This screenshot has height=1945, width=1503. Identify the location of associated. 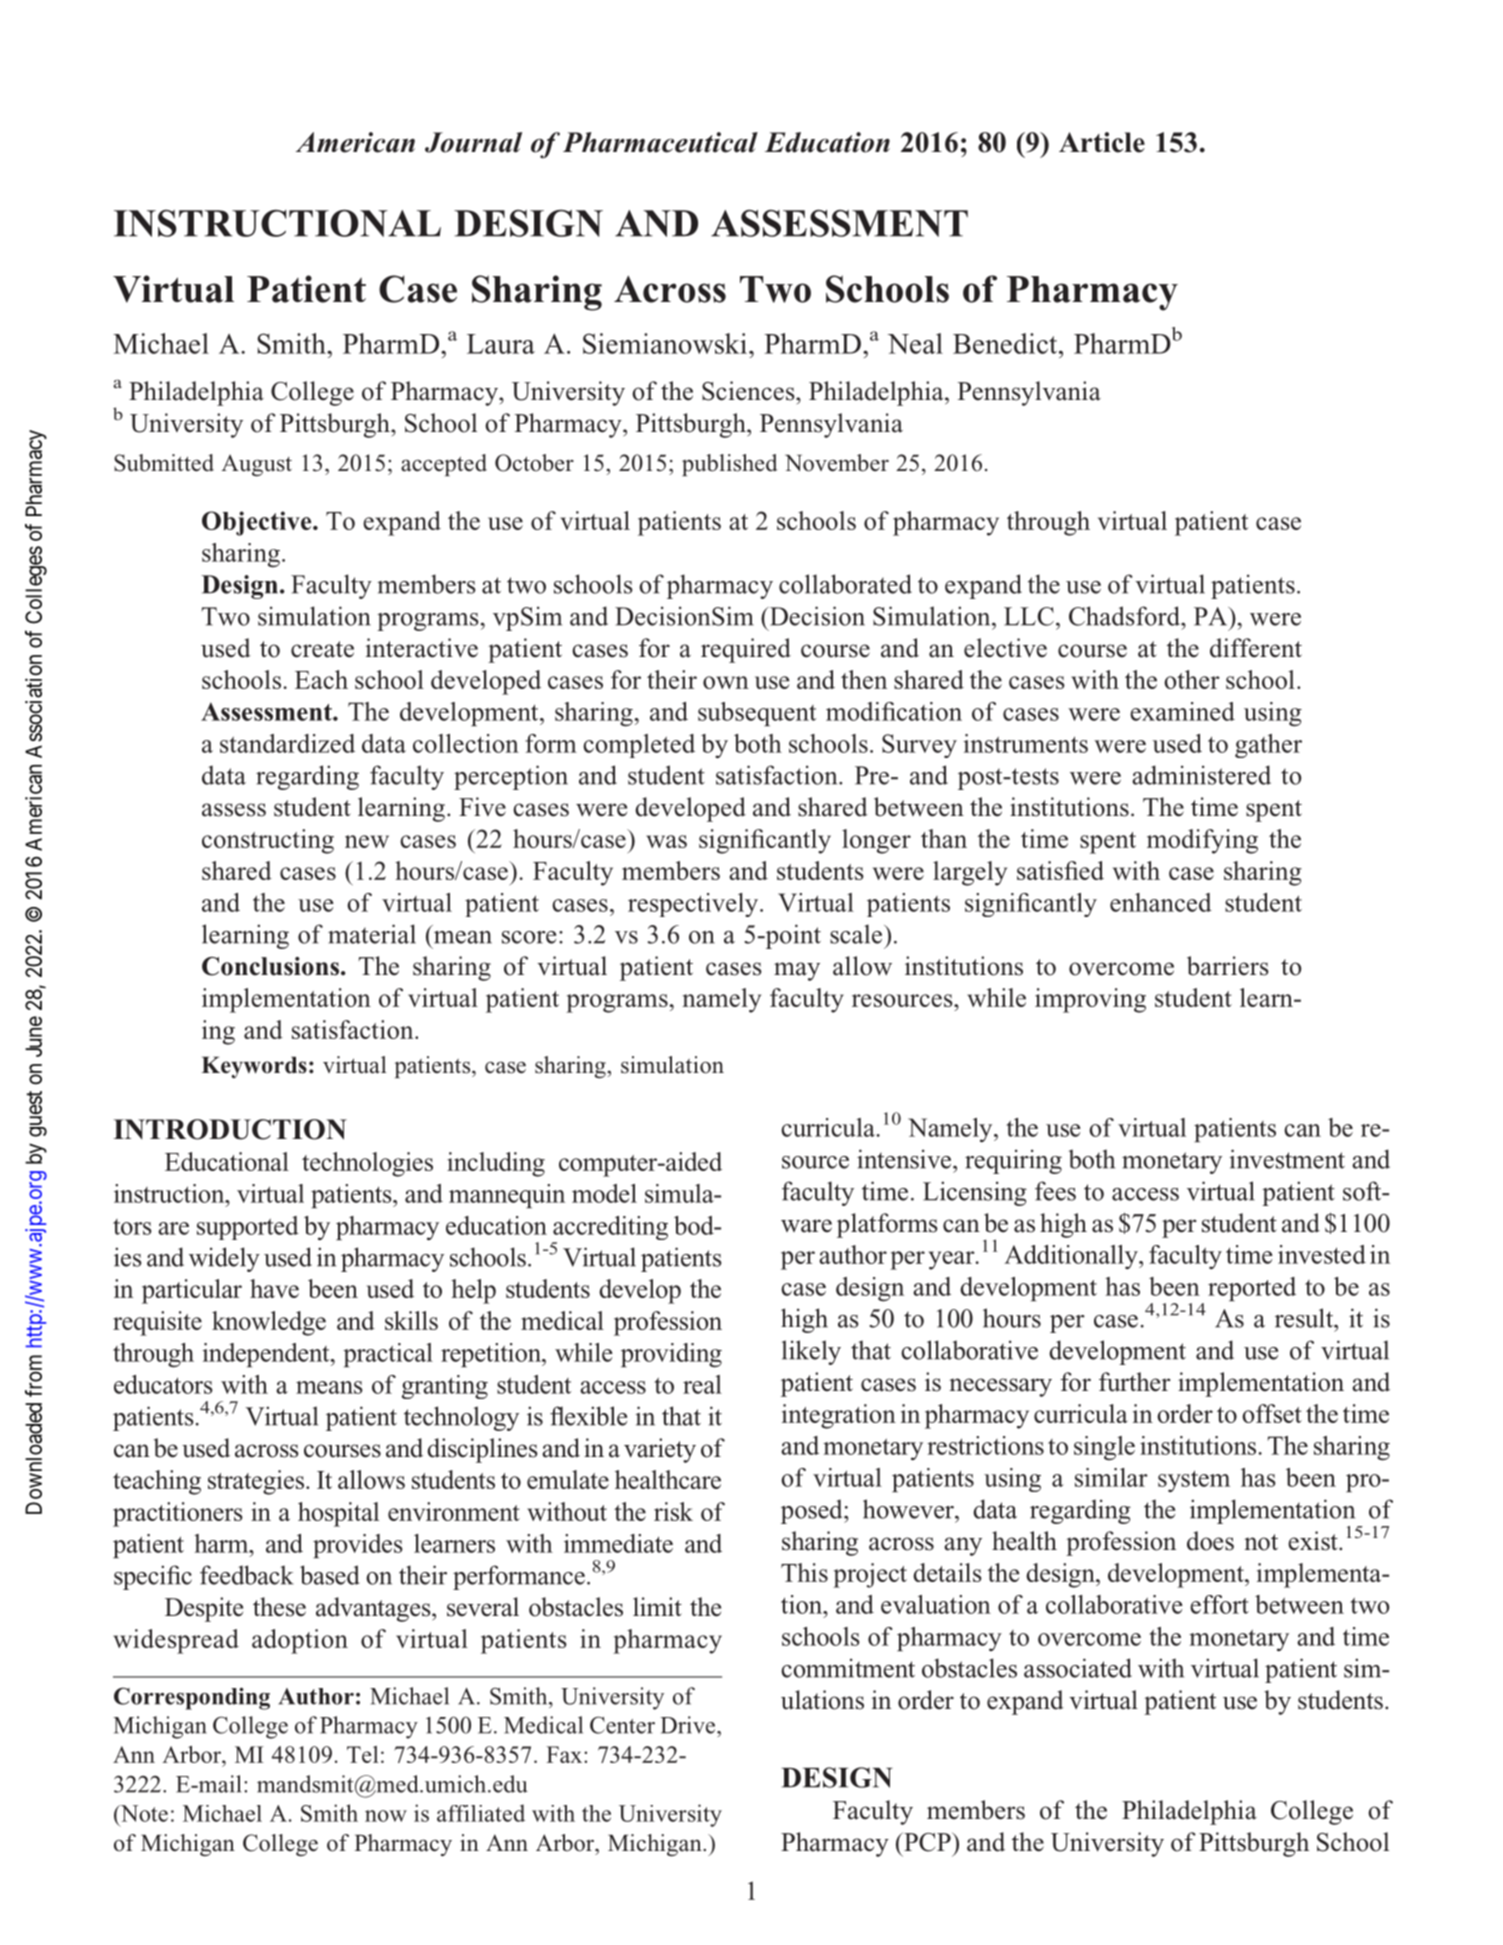
(1078, 1668).
